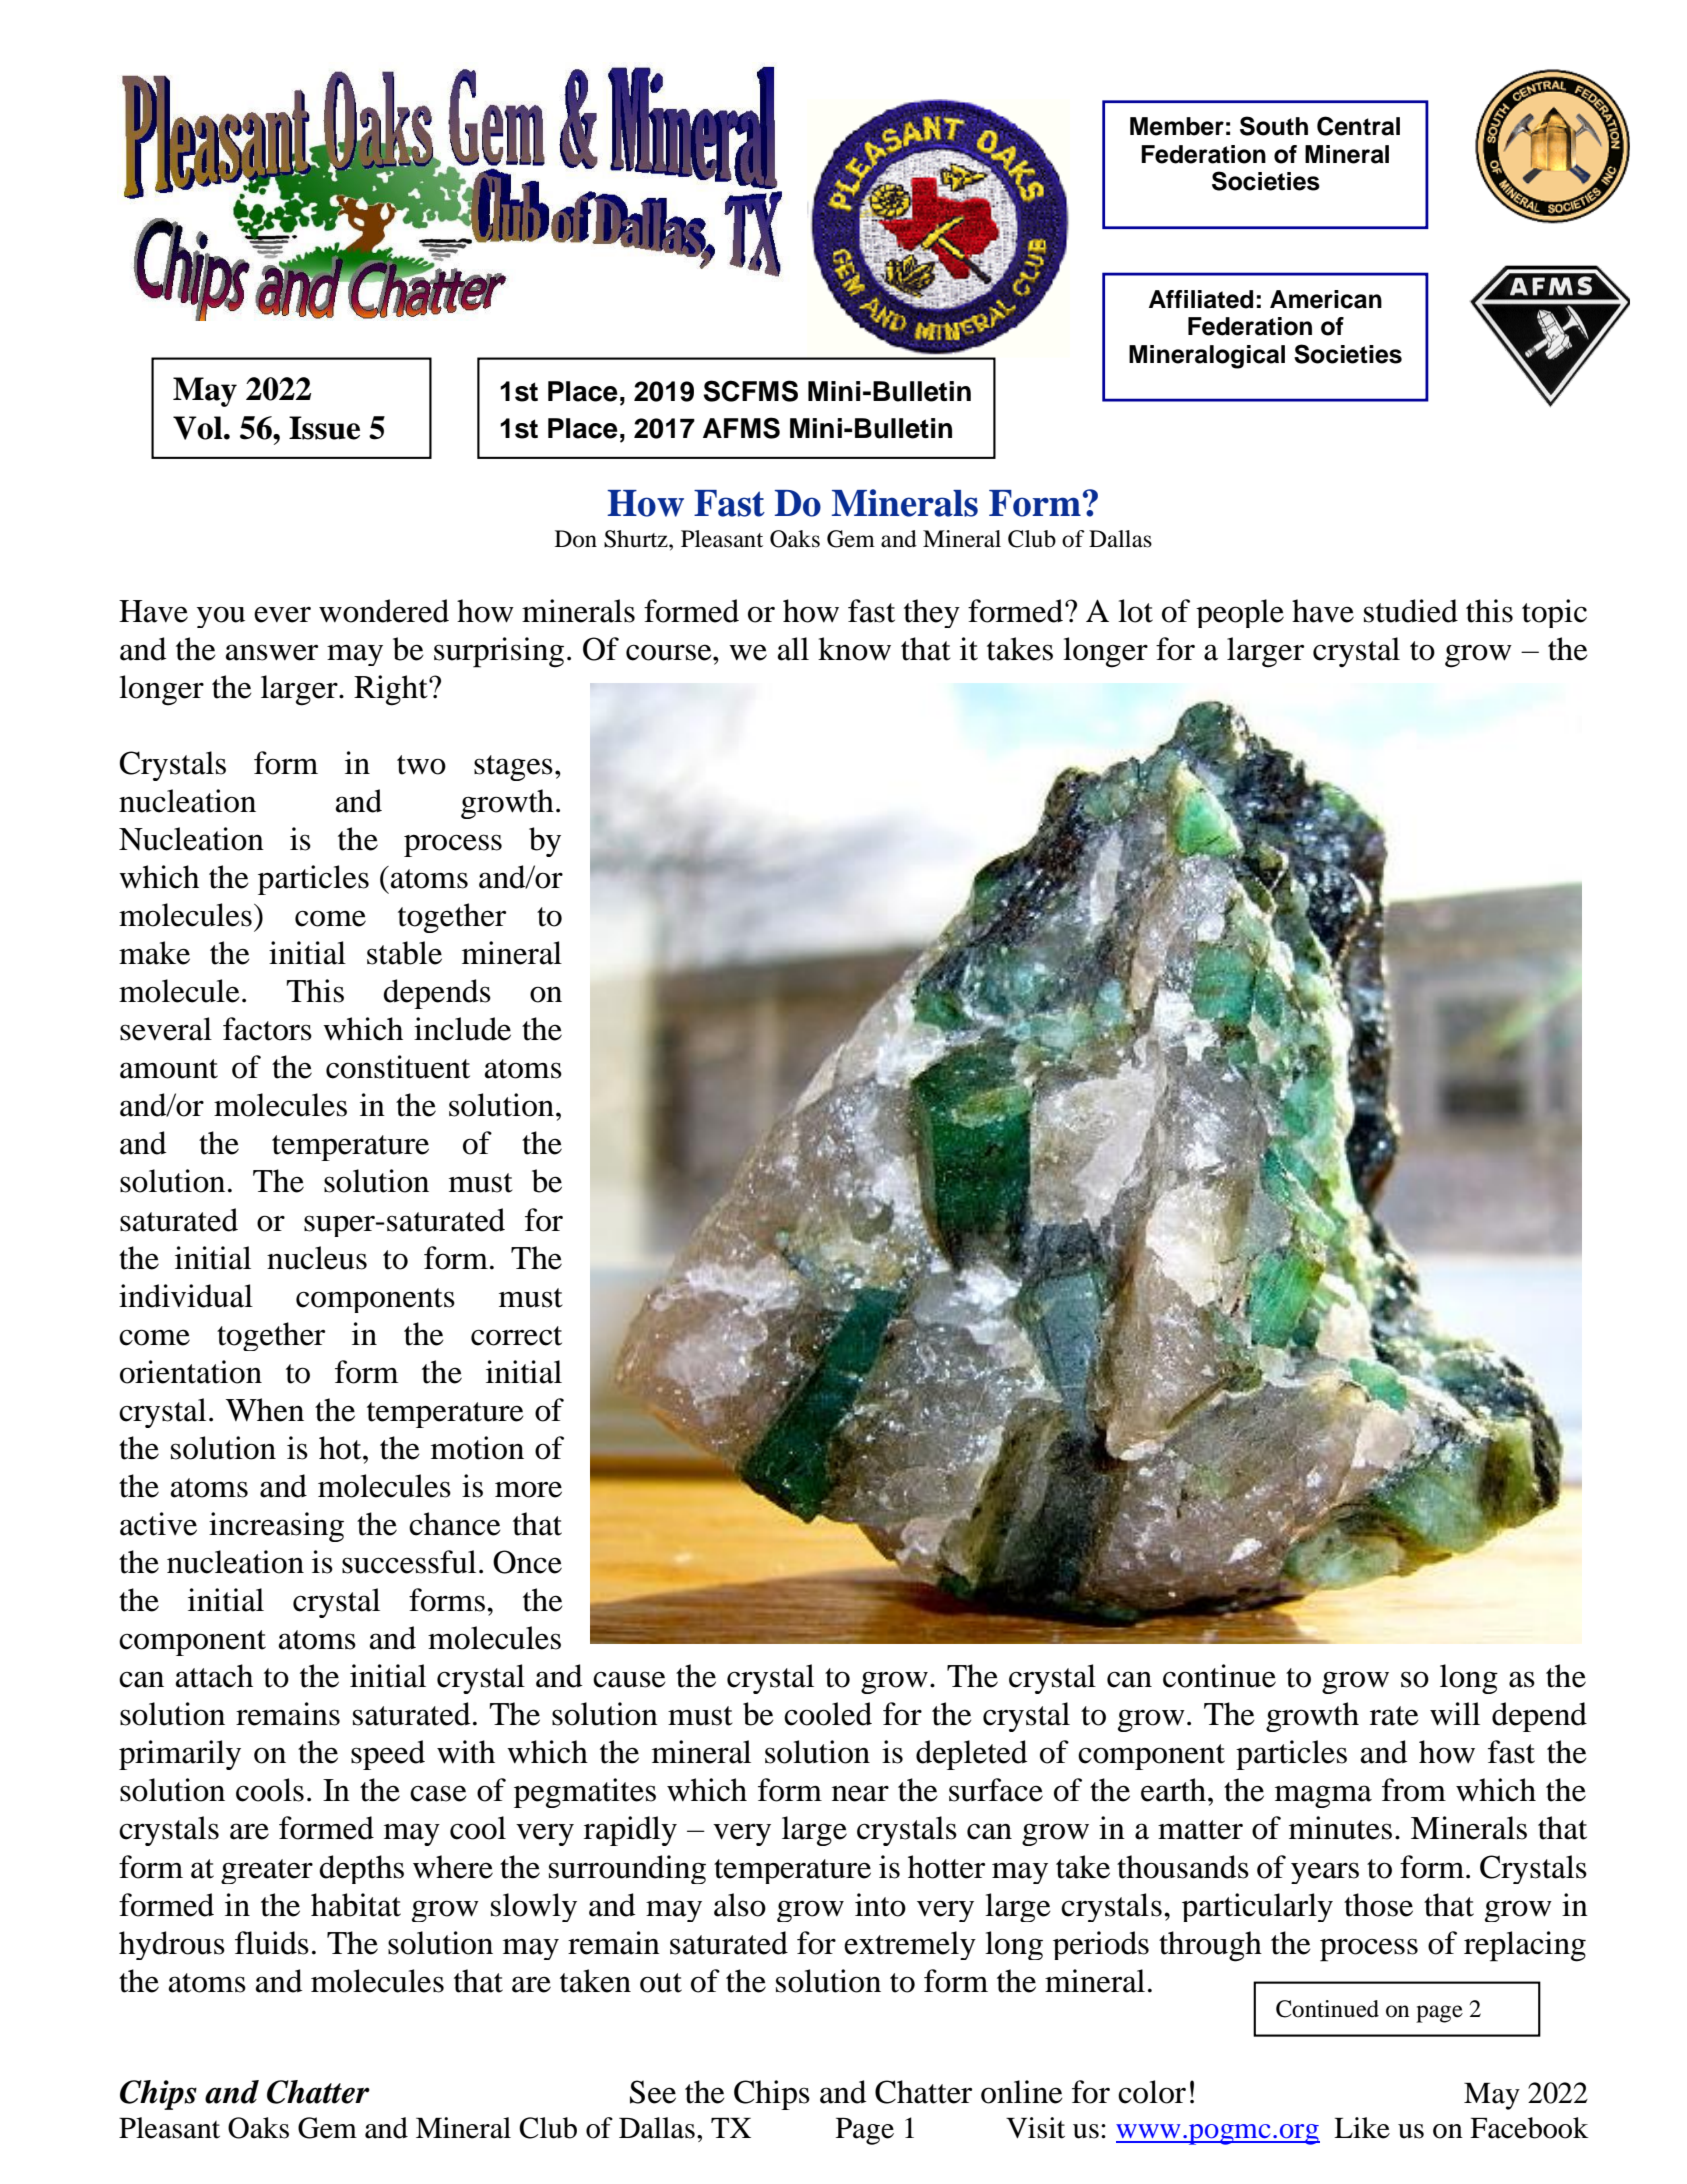 This screenshot has height=2184, width=1687. What do you see at coordinates (528, 1489) in the screenshot?
I see `more` at bounding box center [528, 1489].
